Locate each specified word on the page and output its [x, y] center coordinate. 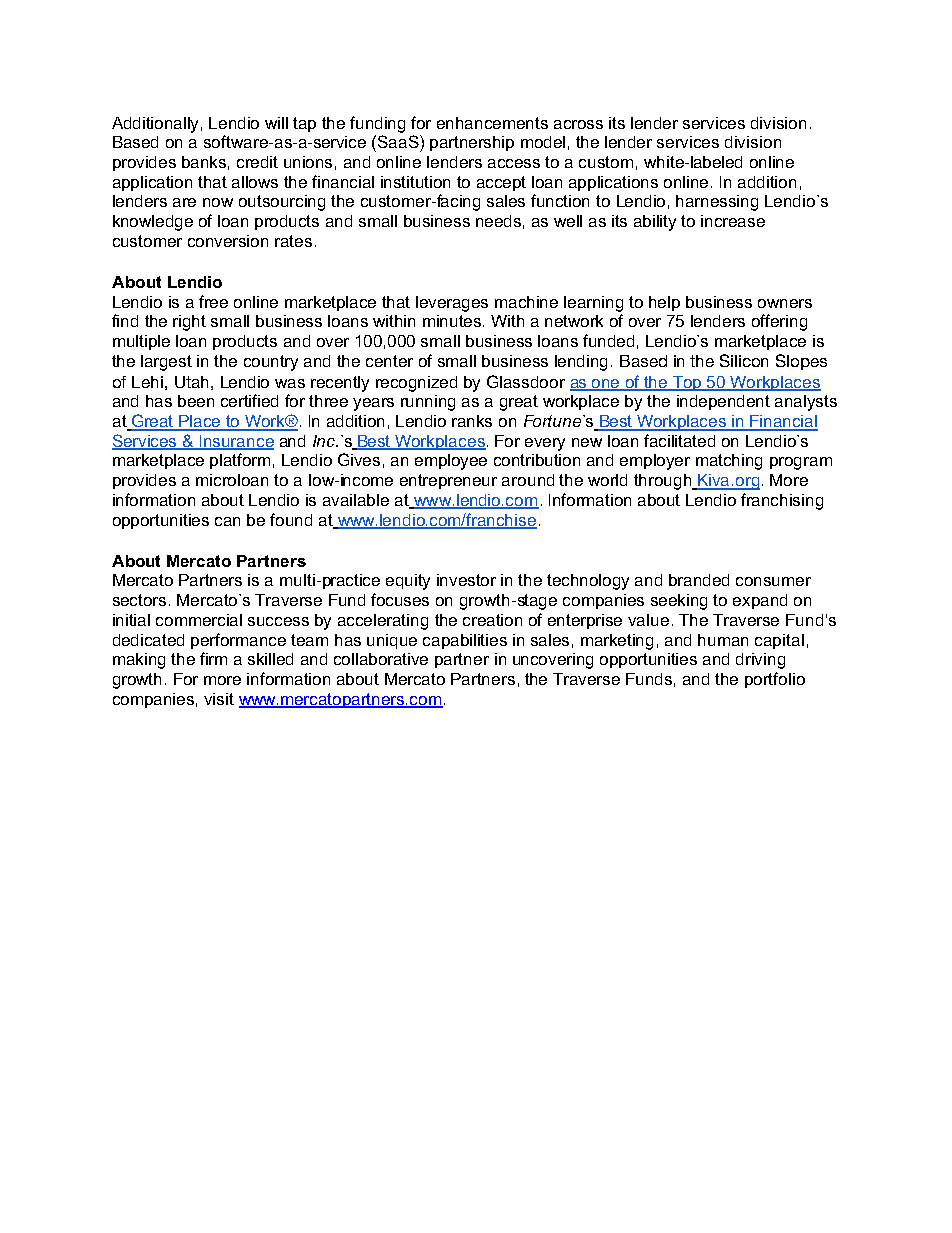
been [196, 401]
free [213, 301]
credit [257, 162]
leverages [452, 304]
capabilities [465, 641]
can [227, 521]
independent [723, 402]
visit [219, 699]
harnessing [717, 203]
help [664, 303]
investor [466, 580]
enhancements [492, 123]
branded [699, 580]
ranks [472, 421]
